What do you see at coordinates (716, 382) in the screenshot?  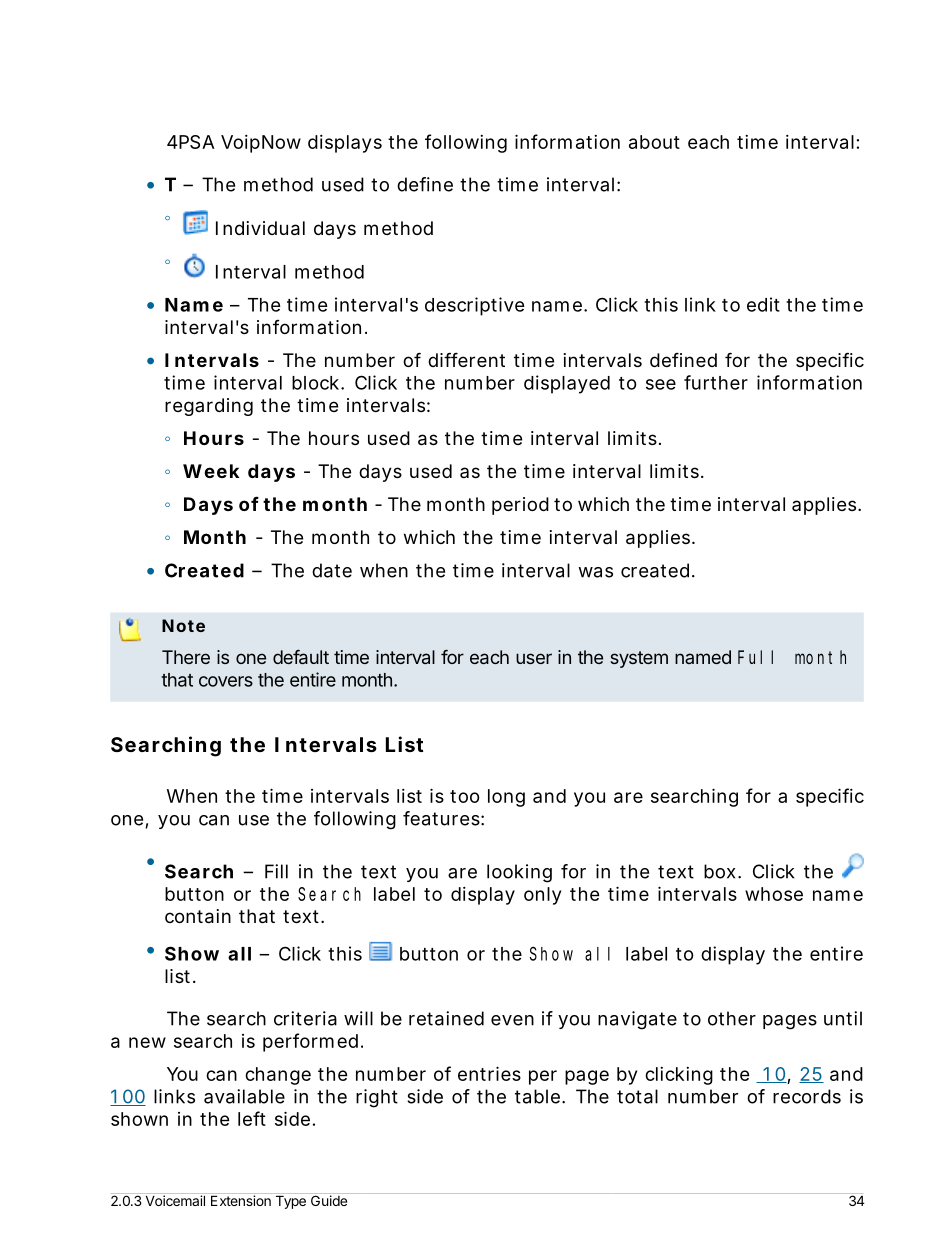 I see `further` at bounding box center [716, 382].
